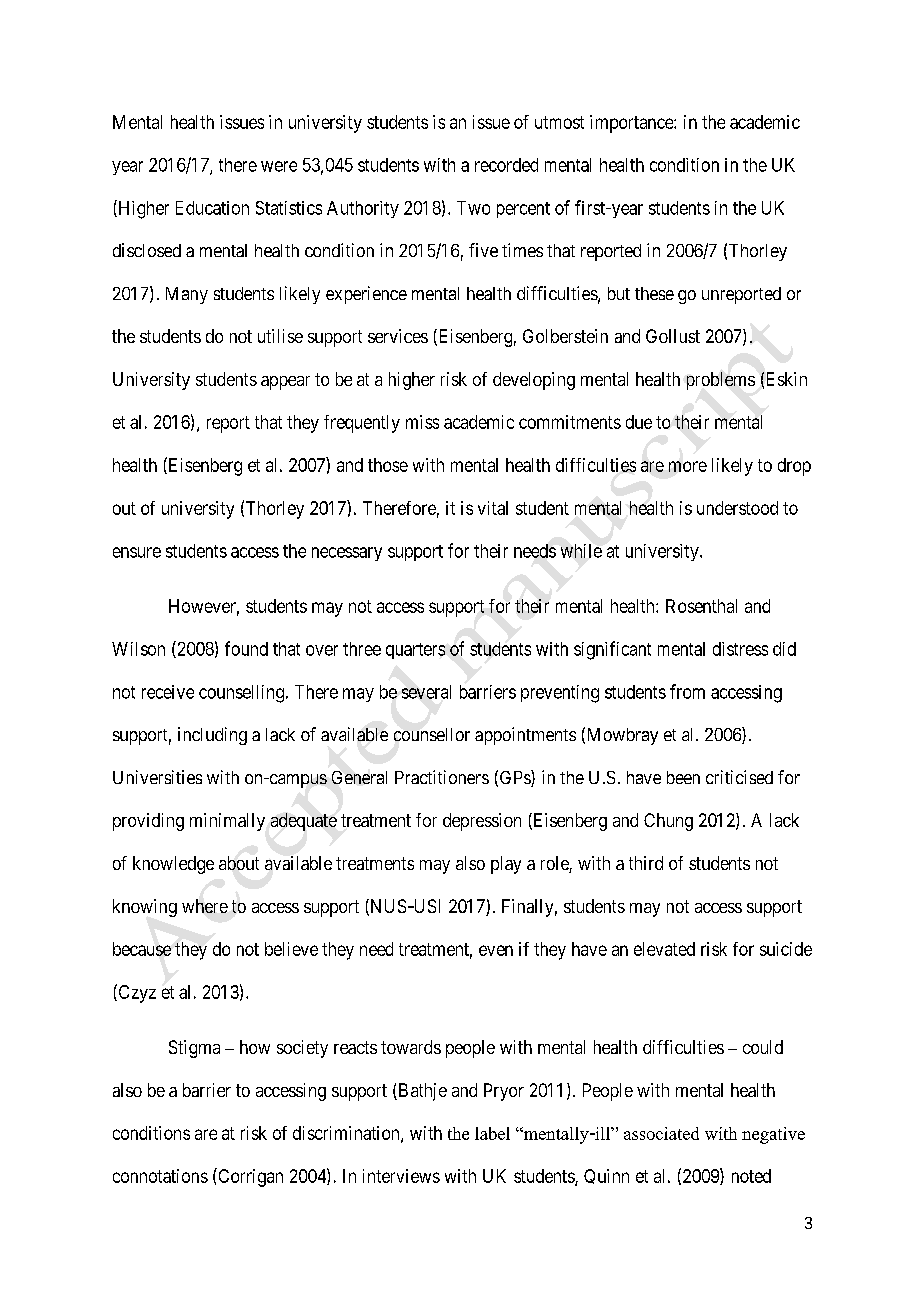 This document has width=924, height=1308. I want to click on noted, so click(751, 1176).
